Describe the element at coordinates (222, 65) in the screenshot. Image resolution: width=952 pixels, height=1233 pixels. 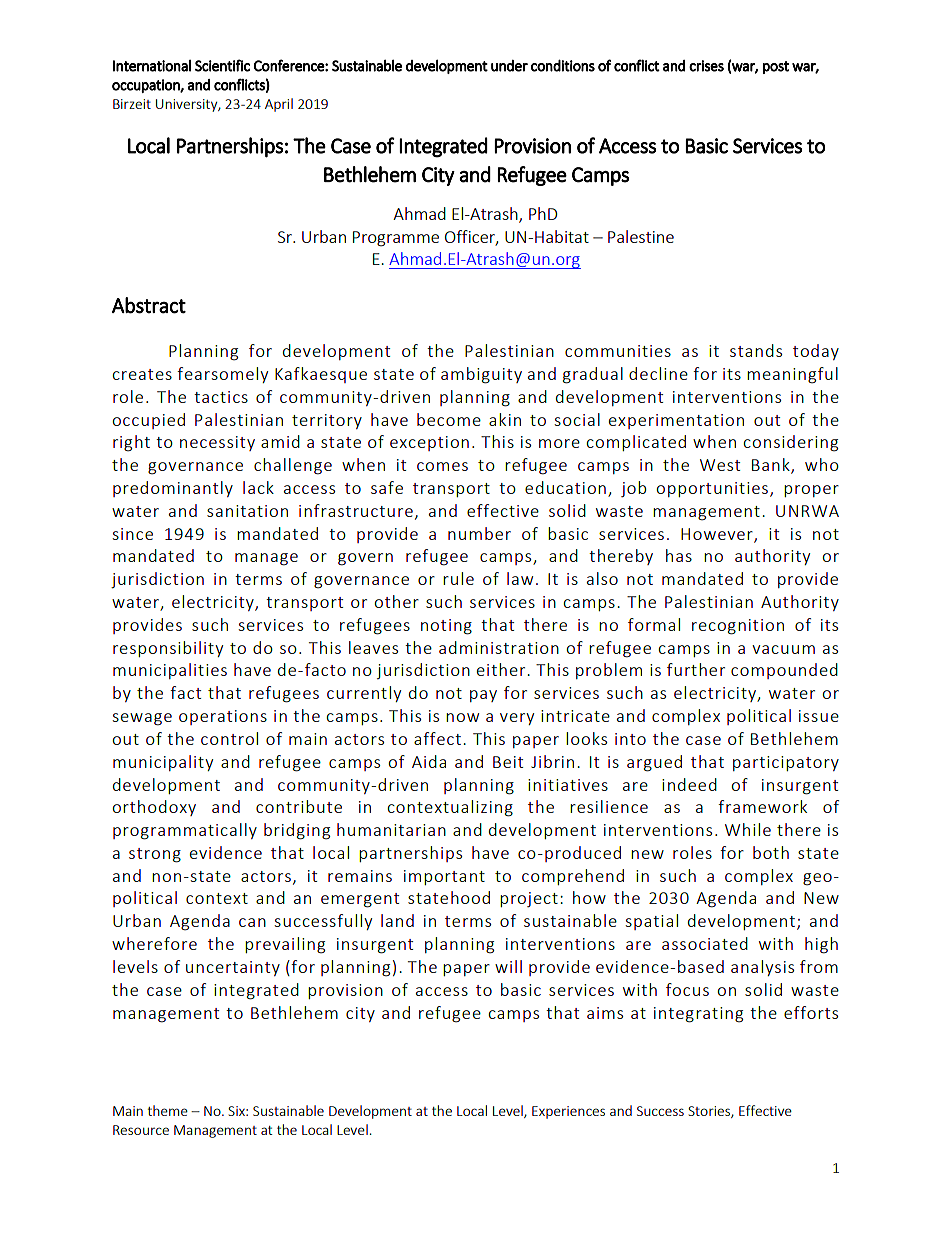
I see `Scientific` at that location.
